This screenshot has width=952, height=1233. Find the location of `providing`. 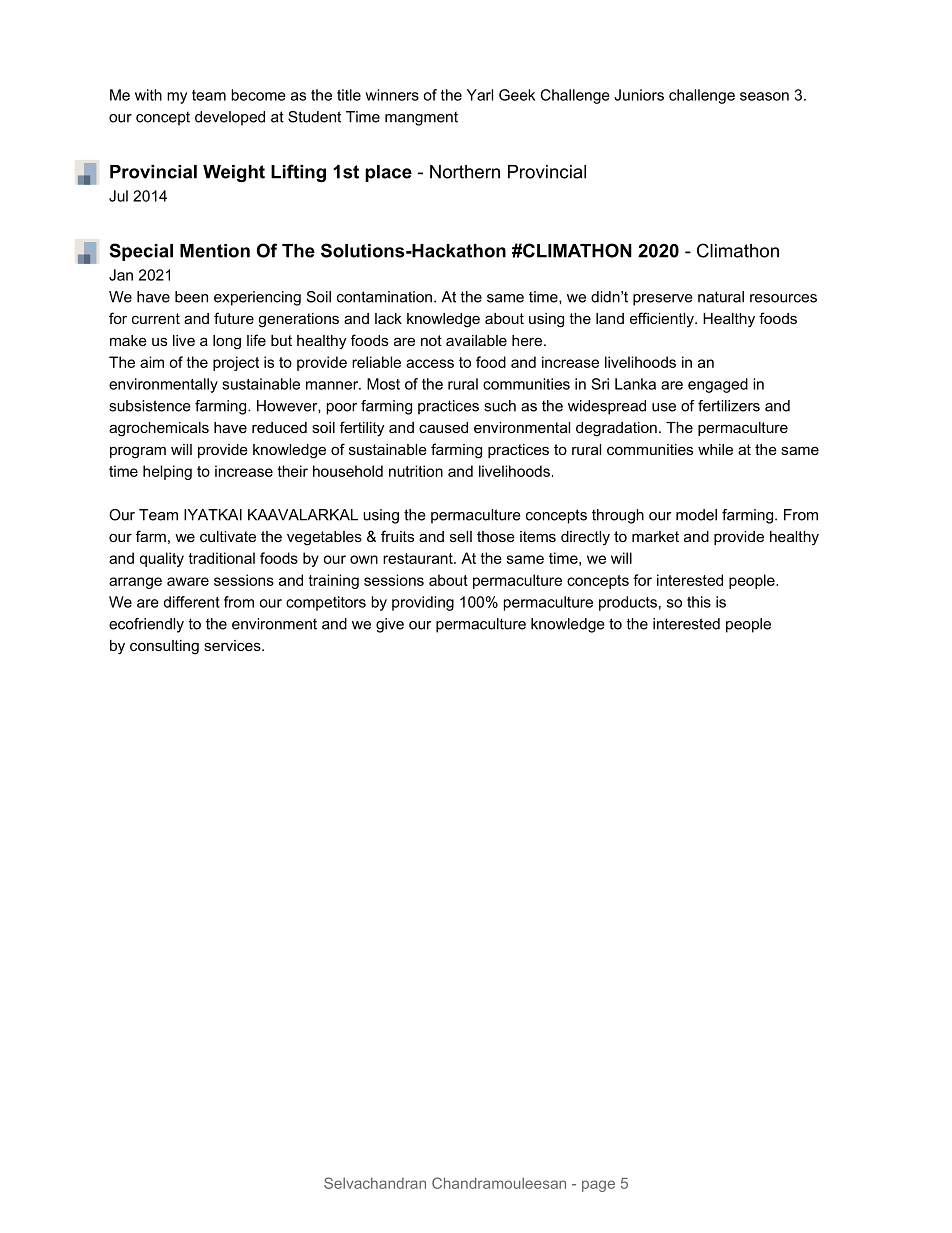

providing is located at coordinates (423, 603).
